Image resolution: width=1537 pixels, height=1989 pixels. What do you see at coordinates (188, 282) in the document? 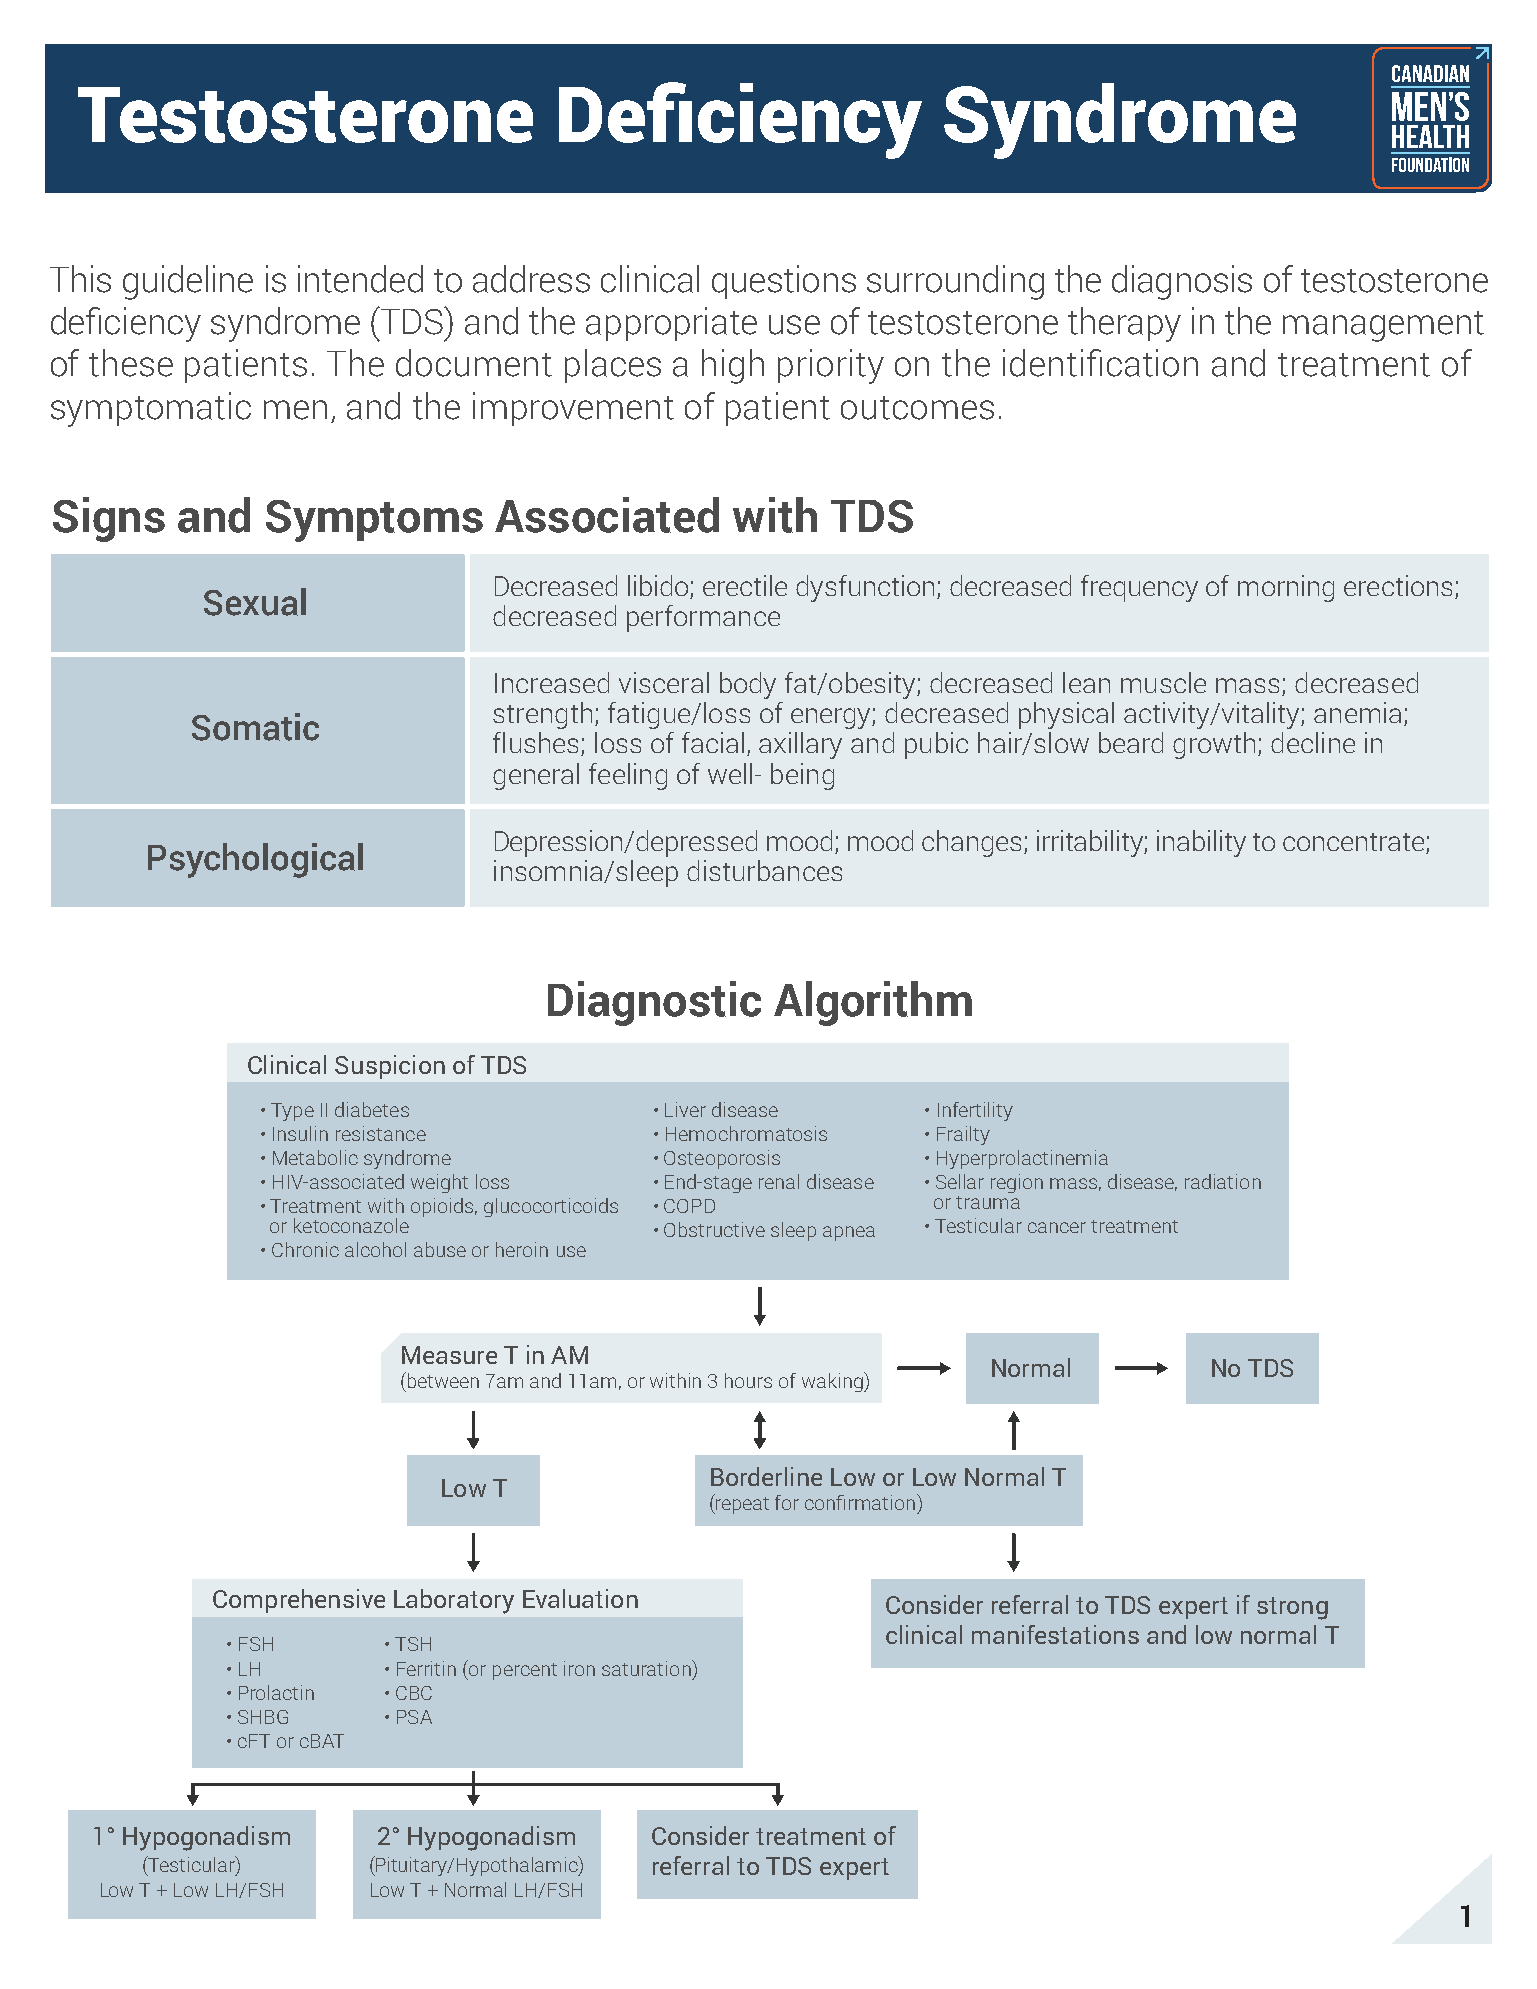
I see `guideline` at bounding box center [188, 282].
